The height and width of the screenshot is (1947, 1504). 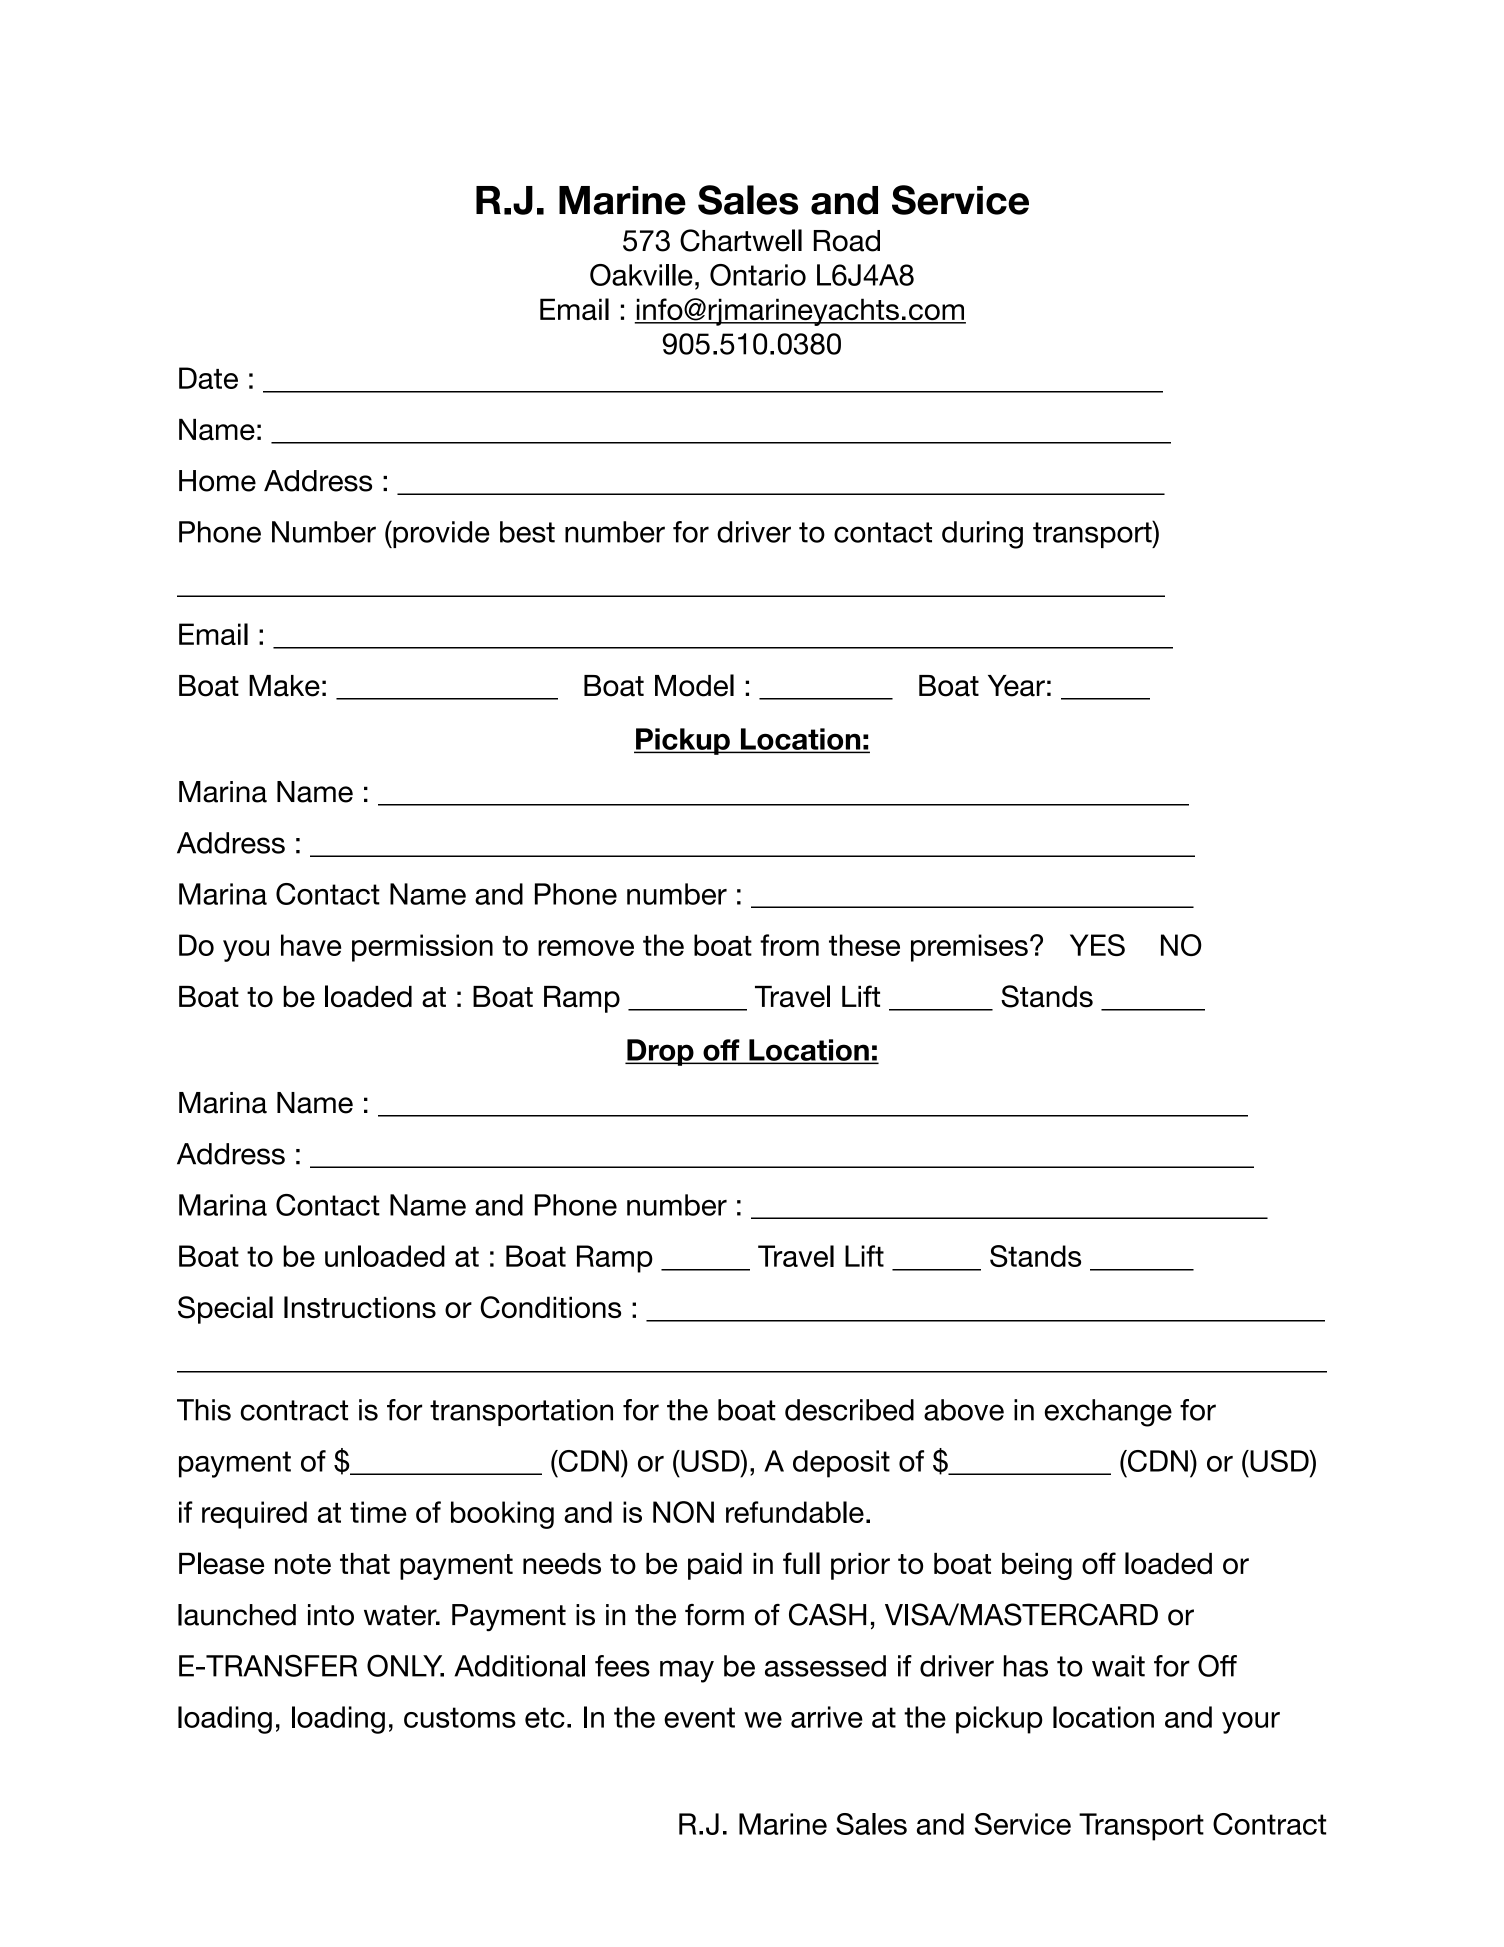 I want to click on Year, so click(x=1016, y=686).
